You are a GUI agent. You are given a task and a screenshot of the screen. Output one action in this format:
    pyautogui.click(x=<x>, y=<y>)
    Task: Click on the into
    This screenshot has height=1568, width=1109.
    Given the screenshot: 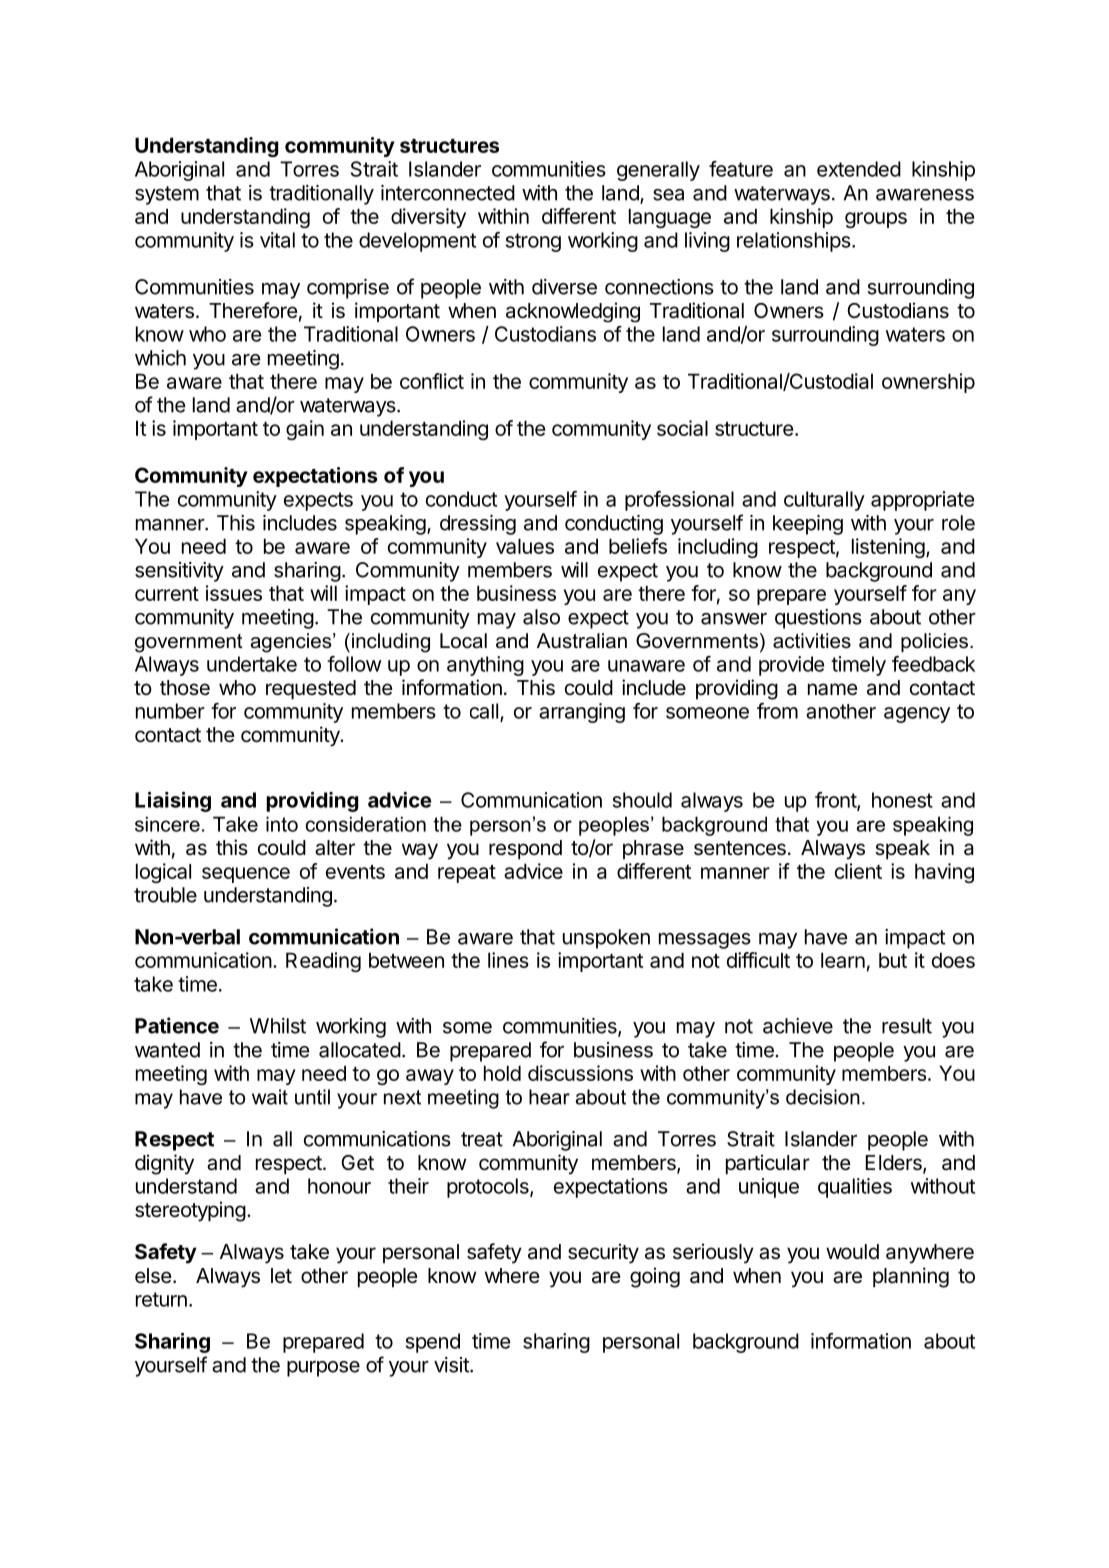 What is the action you would take?
    pyautogui.click(x=282, y=824)
